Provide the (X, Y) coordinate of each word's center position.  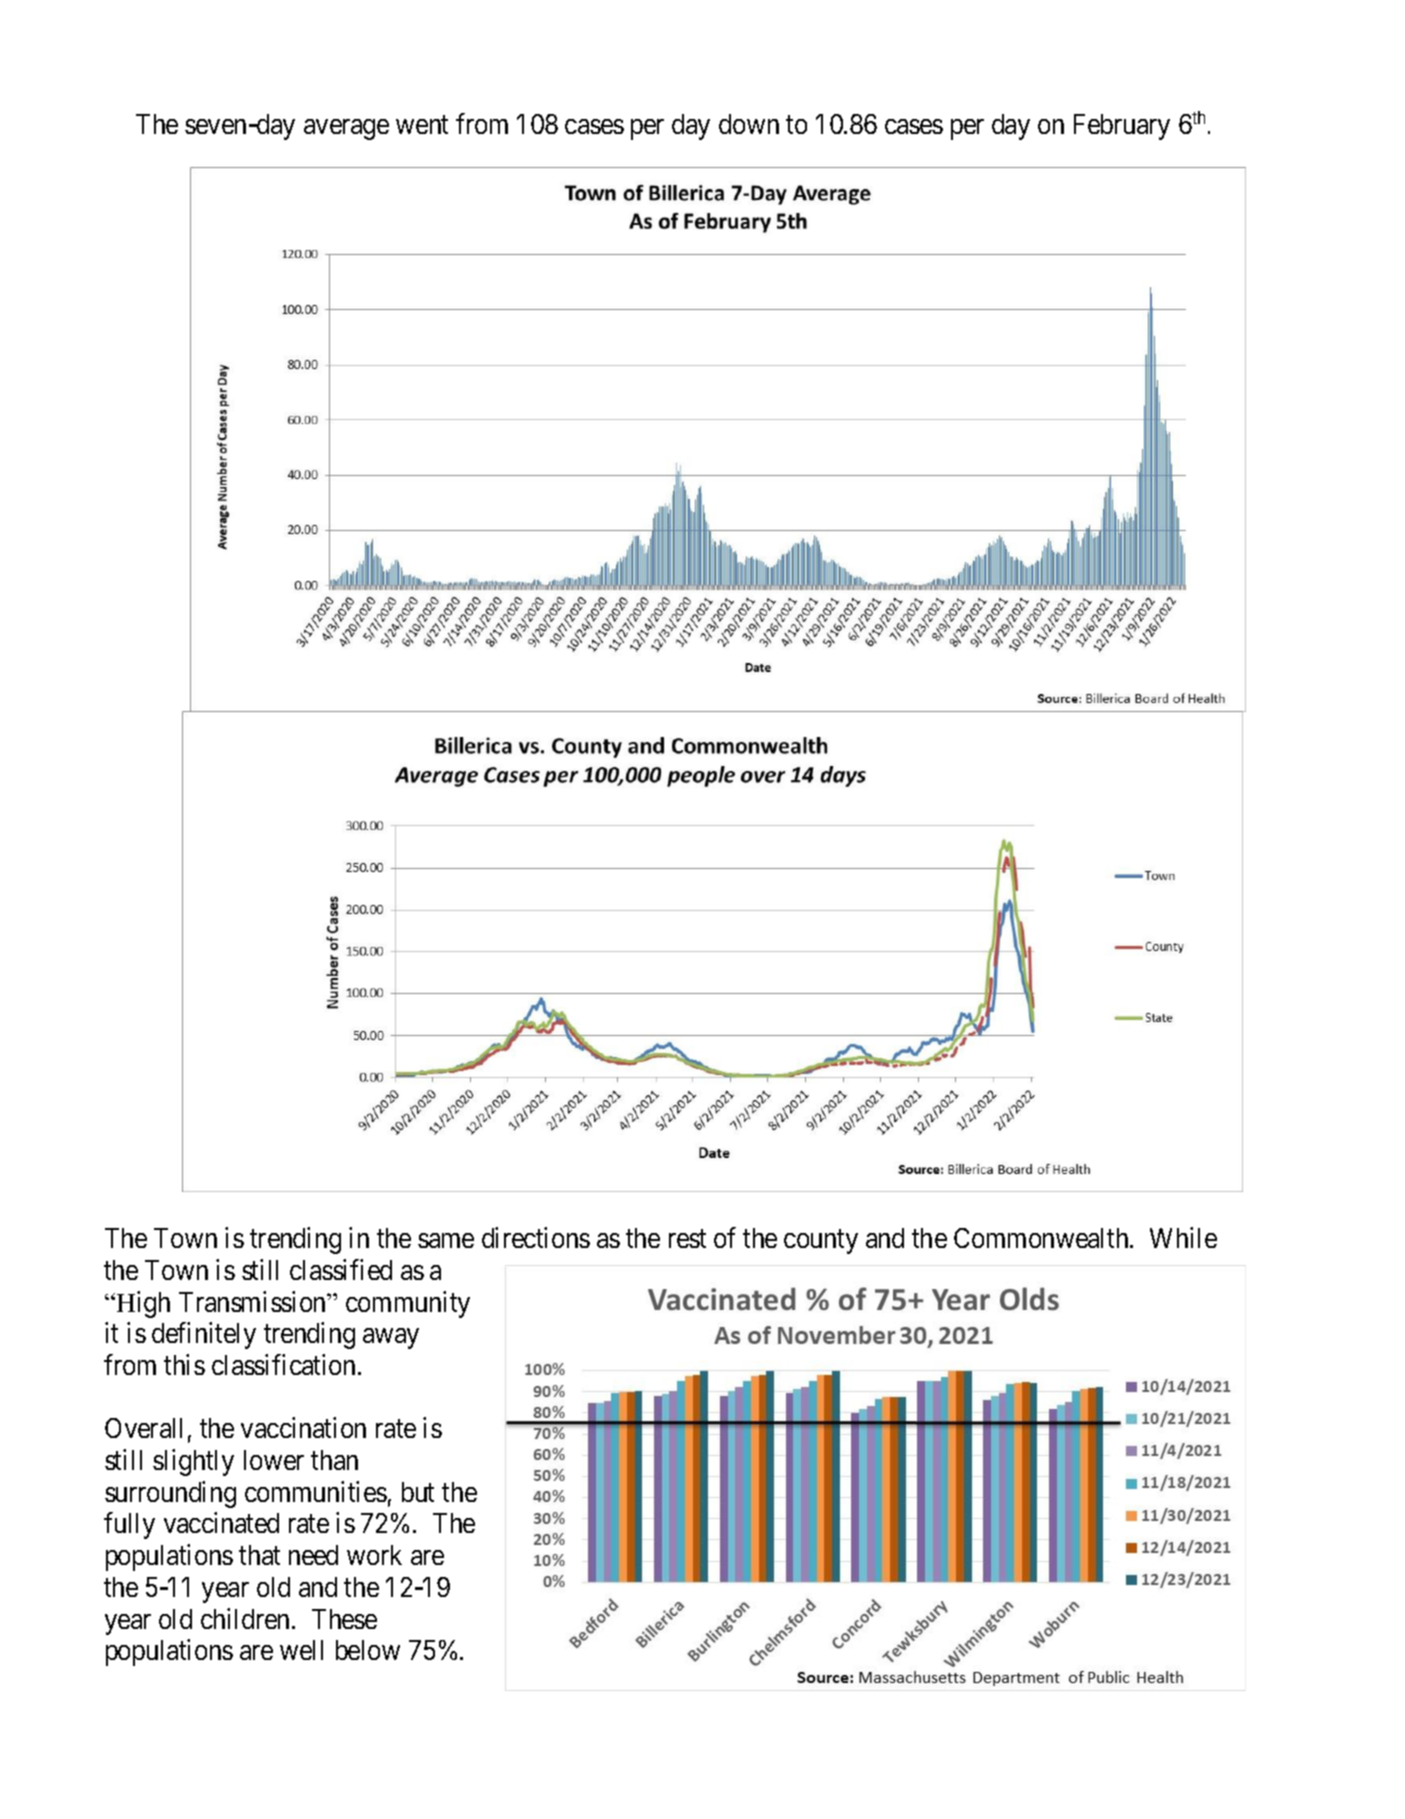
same (446, 1241)
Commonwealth (1042, 1238)
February (1122, 127)
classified (341, 1269)
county (821, 1242)
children (247, 1618)
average (346, 130)
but (418, 1492)
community (408, 1304)
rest (687, 1239)
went (422, 125)
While (1183, 1237)
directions (536, 1237)
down (749, 124)
